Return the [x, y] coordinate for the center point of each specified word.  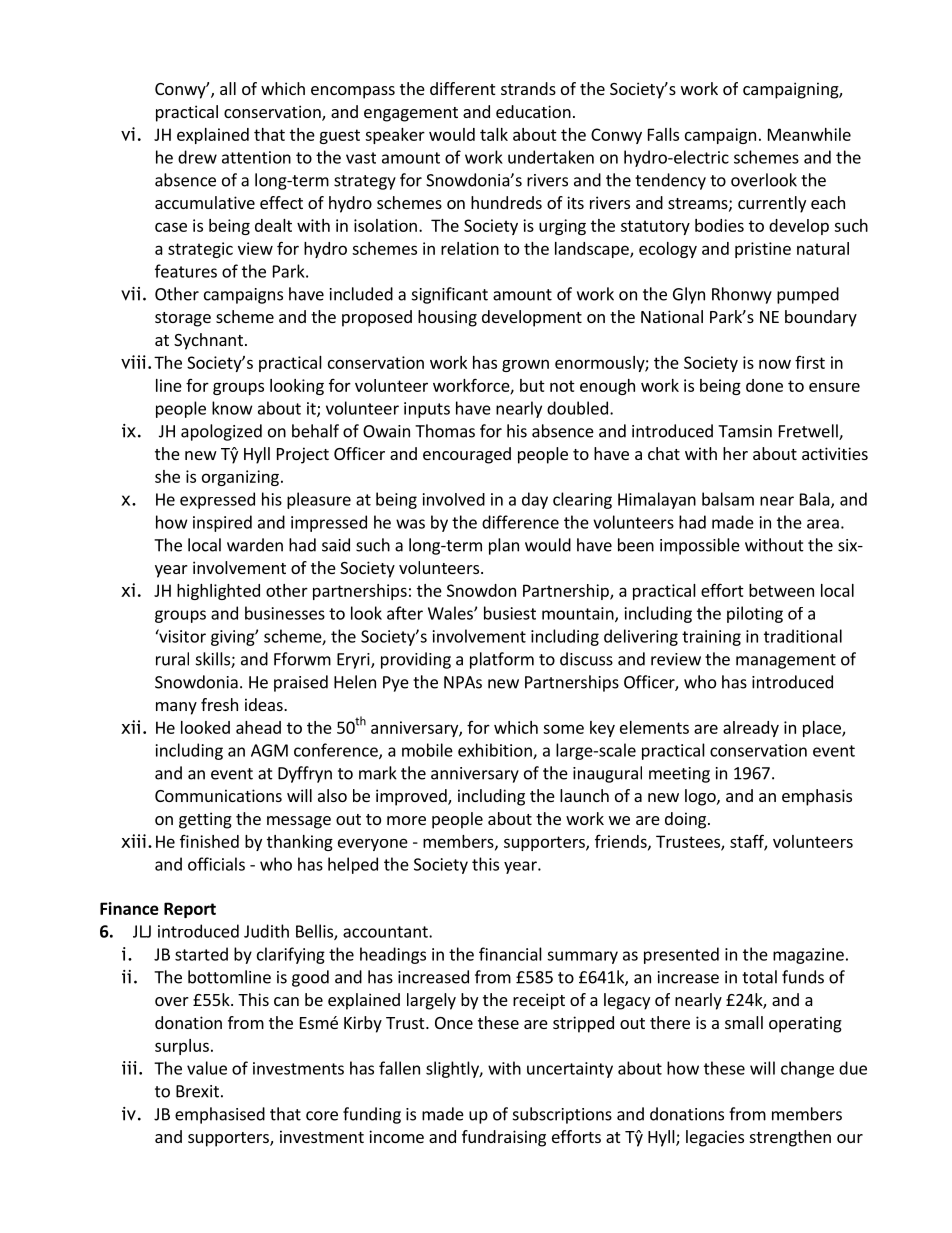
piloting [755, 614]
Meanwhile [809, 134]
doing [687, 820]
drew [197, 157]
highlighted [218, 592]
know [232, 408]
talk [494, 134]
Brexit [197, 1091]
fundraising [504, 1138]
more [406, 820]
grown [525, 365]
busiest [510, 613]
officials [216, 864]
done [764, 385]
